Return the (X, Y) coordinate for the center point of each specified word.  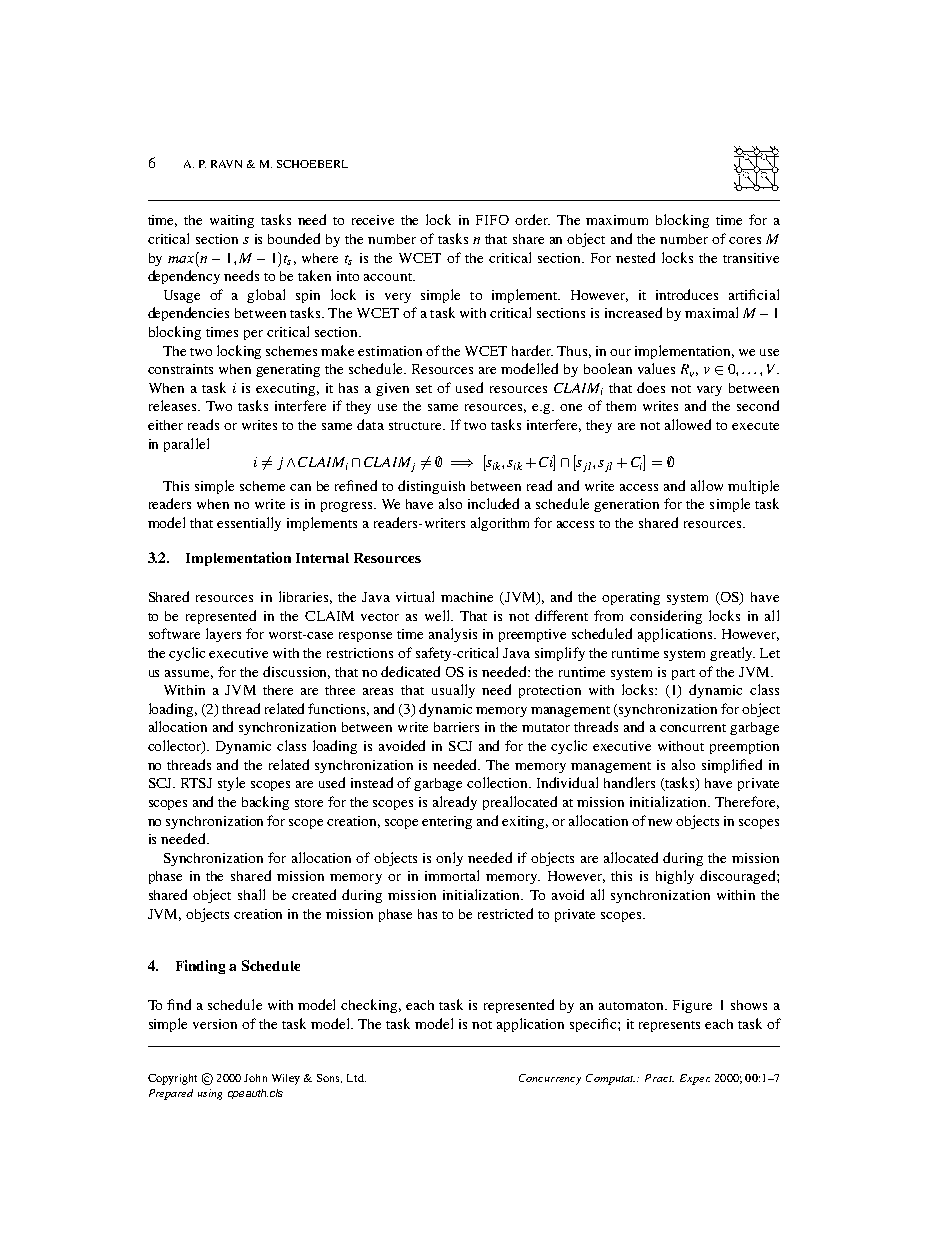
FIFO (492, 220)
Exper (695, 1079)
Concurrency (550, 1079)
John (255, 1078)
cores (745, 240)
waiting (232, 221)
